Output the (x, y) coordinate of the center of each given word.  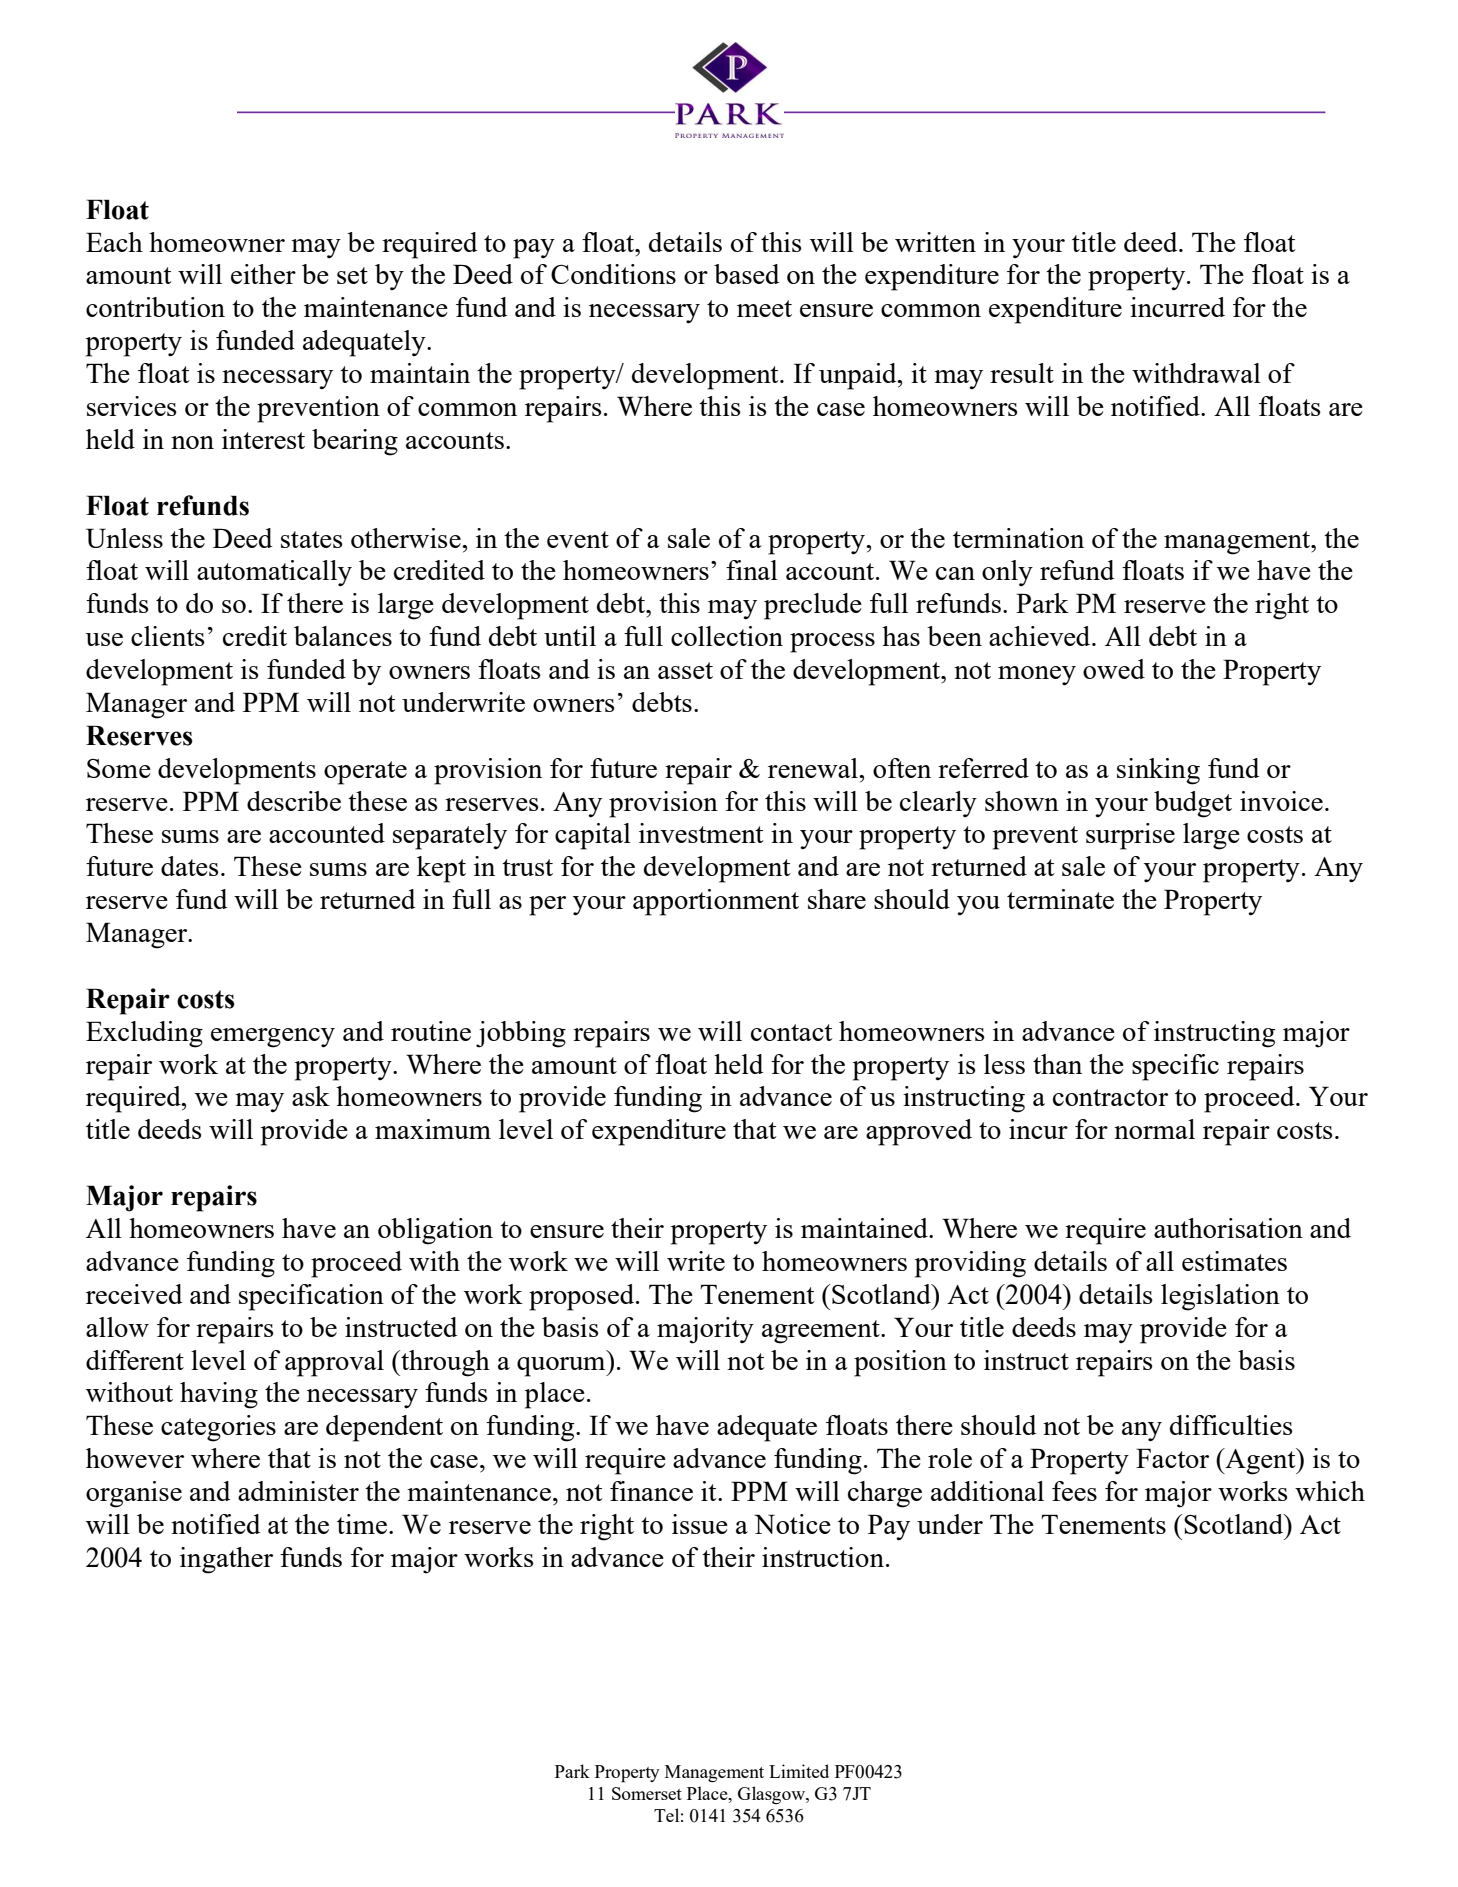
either (263, 274)
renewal (814, 768)
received (134, 1294)
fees (1074, 1491)
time (363, 1524)
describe (294, 801)
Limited (799, 1771)
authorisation (1228, 1228)
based (747, 274)
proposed (583, 1297)
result (1022, 373)
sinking (1158, 771)
